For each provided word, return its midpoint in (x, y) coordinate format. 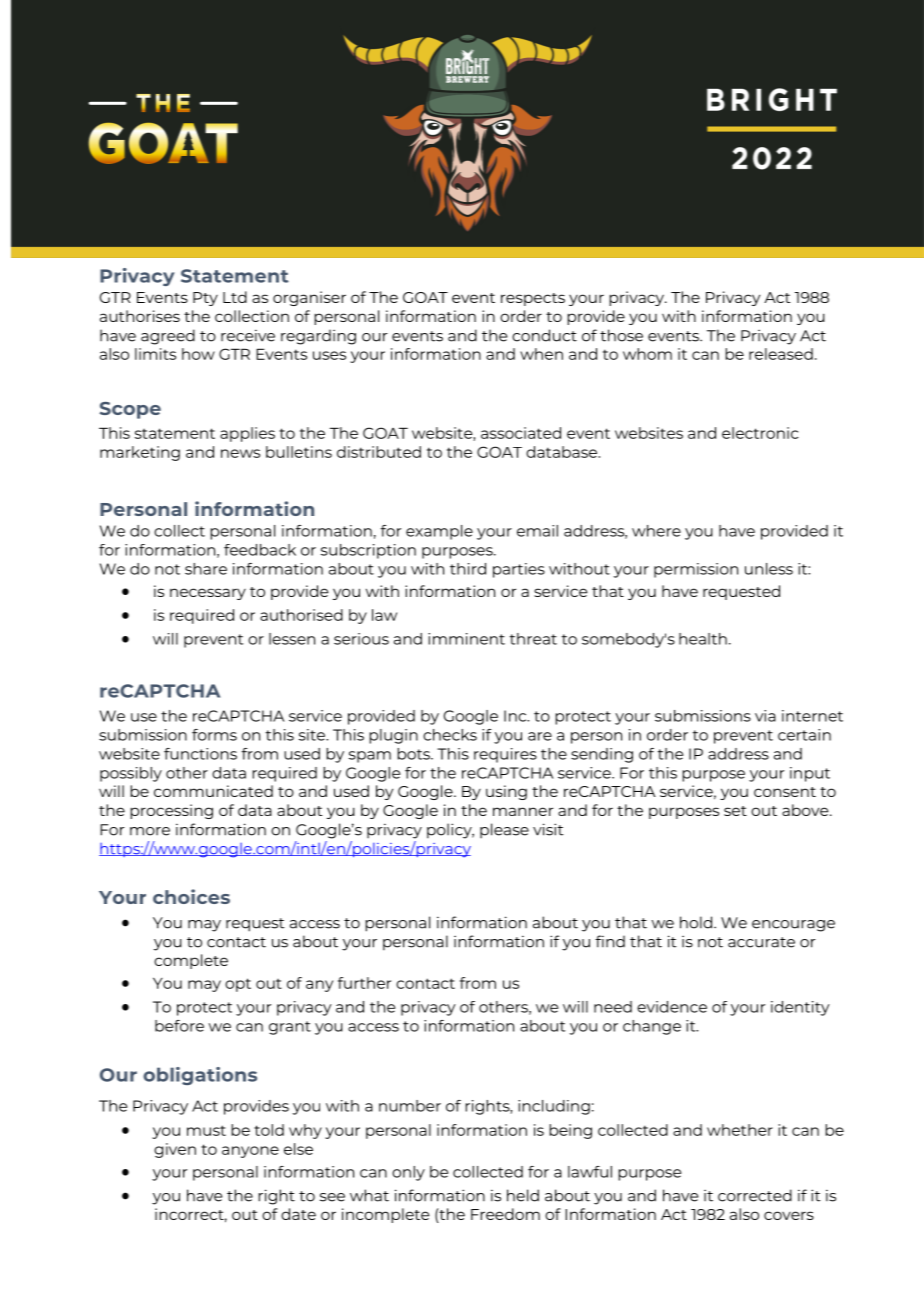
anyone (250, 1152)
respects (533, 299)
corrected (755, 1195)
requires (505, 755)
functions (200, 754)
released (781, 354)
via (765, 716)
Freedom (505, 1214)
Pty (205, 299)
